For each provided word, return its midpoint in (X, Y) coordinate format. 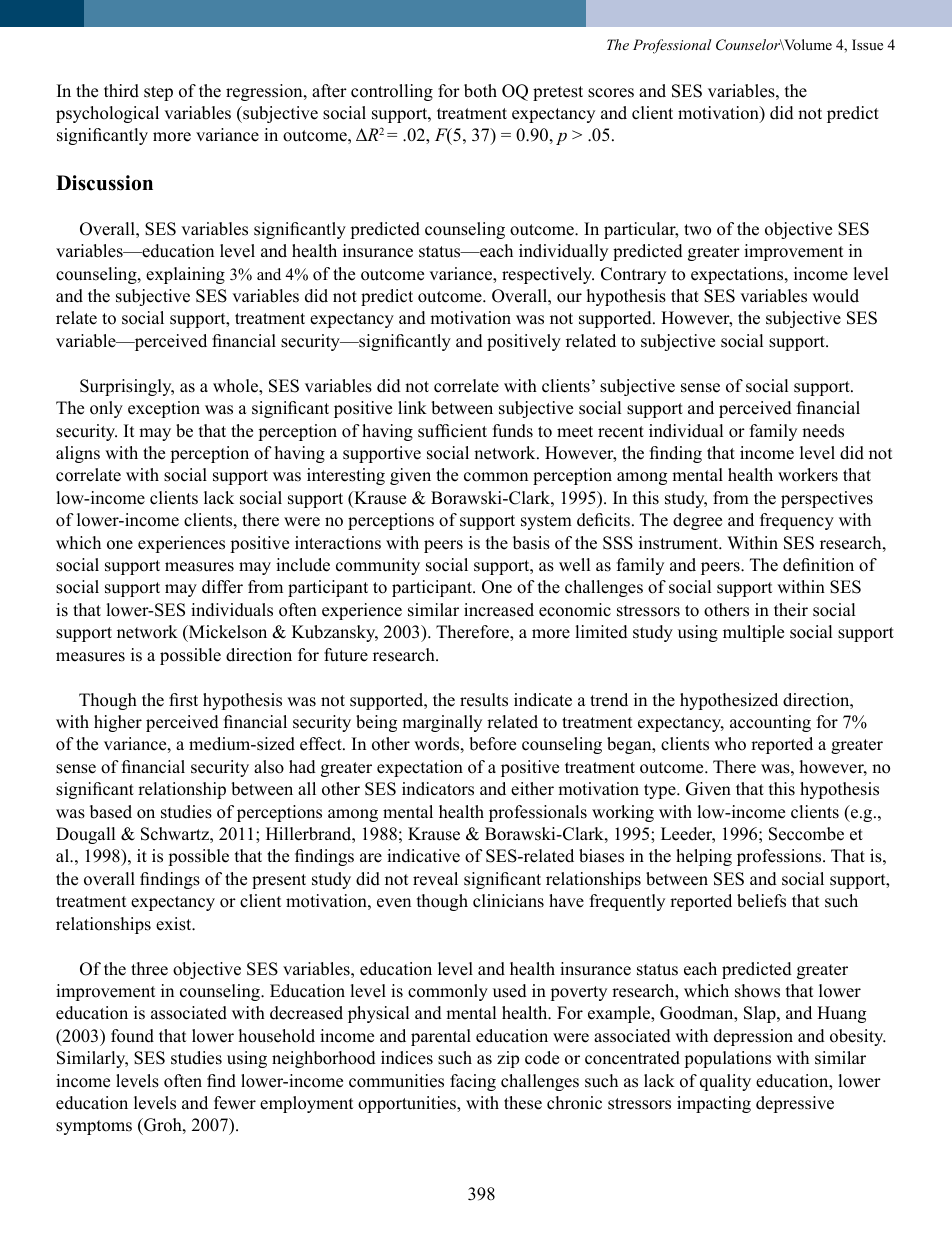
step (158, 93)
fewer (235, 1103)
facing (473, 1082)
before (492, 744)
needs (823, 431)
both (480, 91)
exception (164, 409)
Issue (867, 44)
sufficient (452, 431)
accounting (770, 723)
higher (118, 723)
